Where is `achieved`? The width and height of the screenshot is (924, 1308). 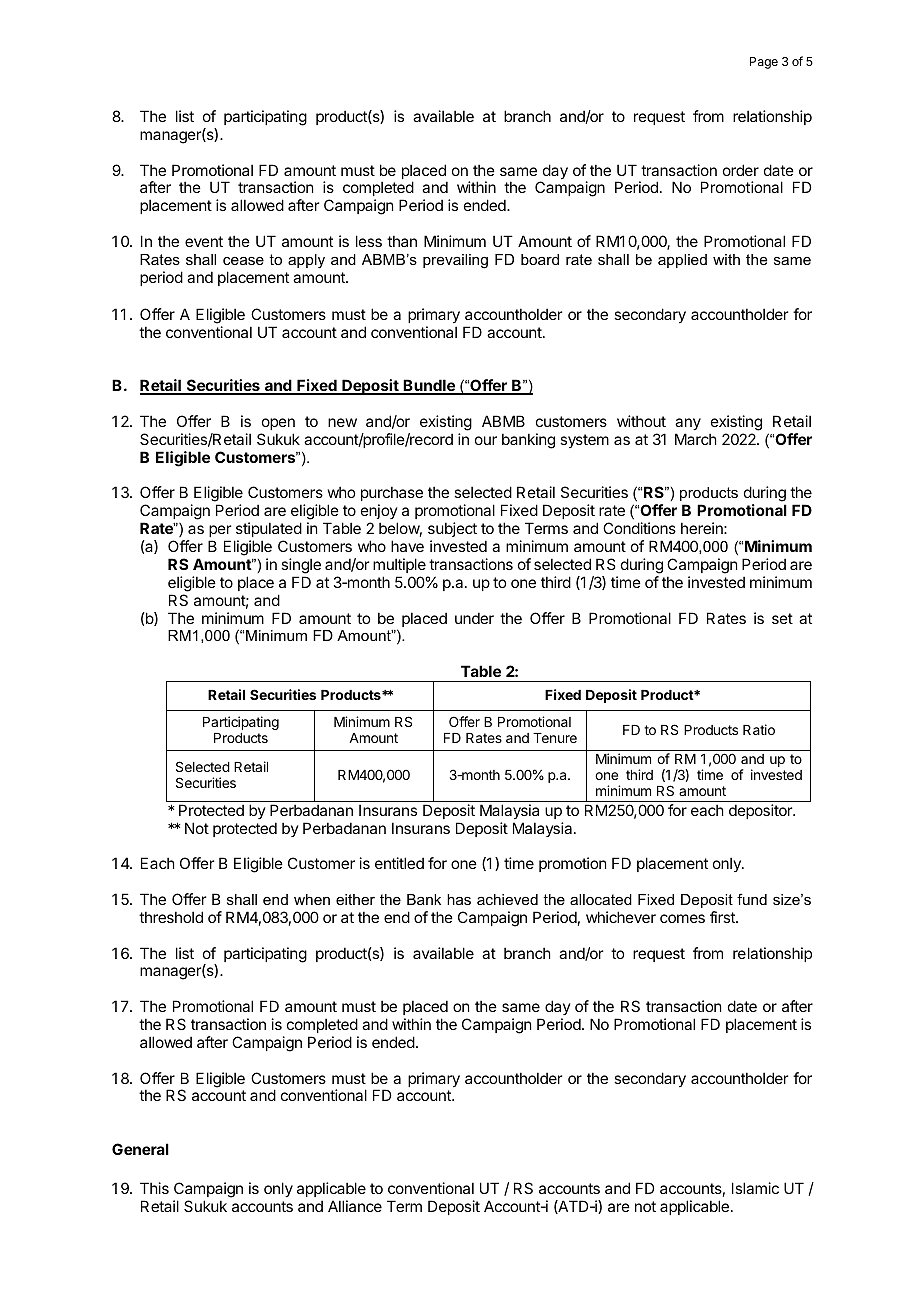 achieved is located at coordinates (507, 899).
